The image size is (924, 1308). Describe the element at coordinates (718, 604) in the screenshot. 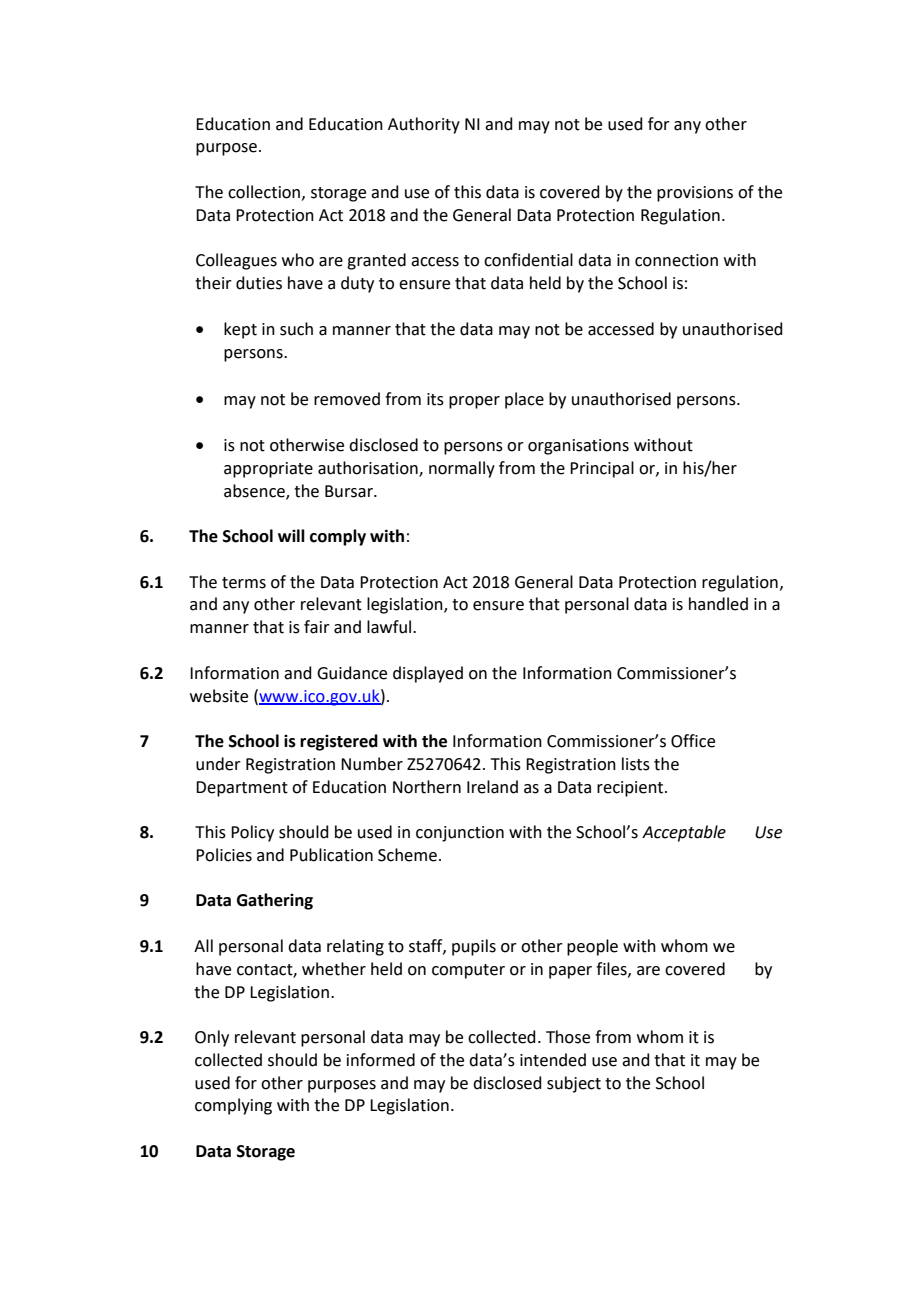

I see `handled` at that location.
